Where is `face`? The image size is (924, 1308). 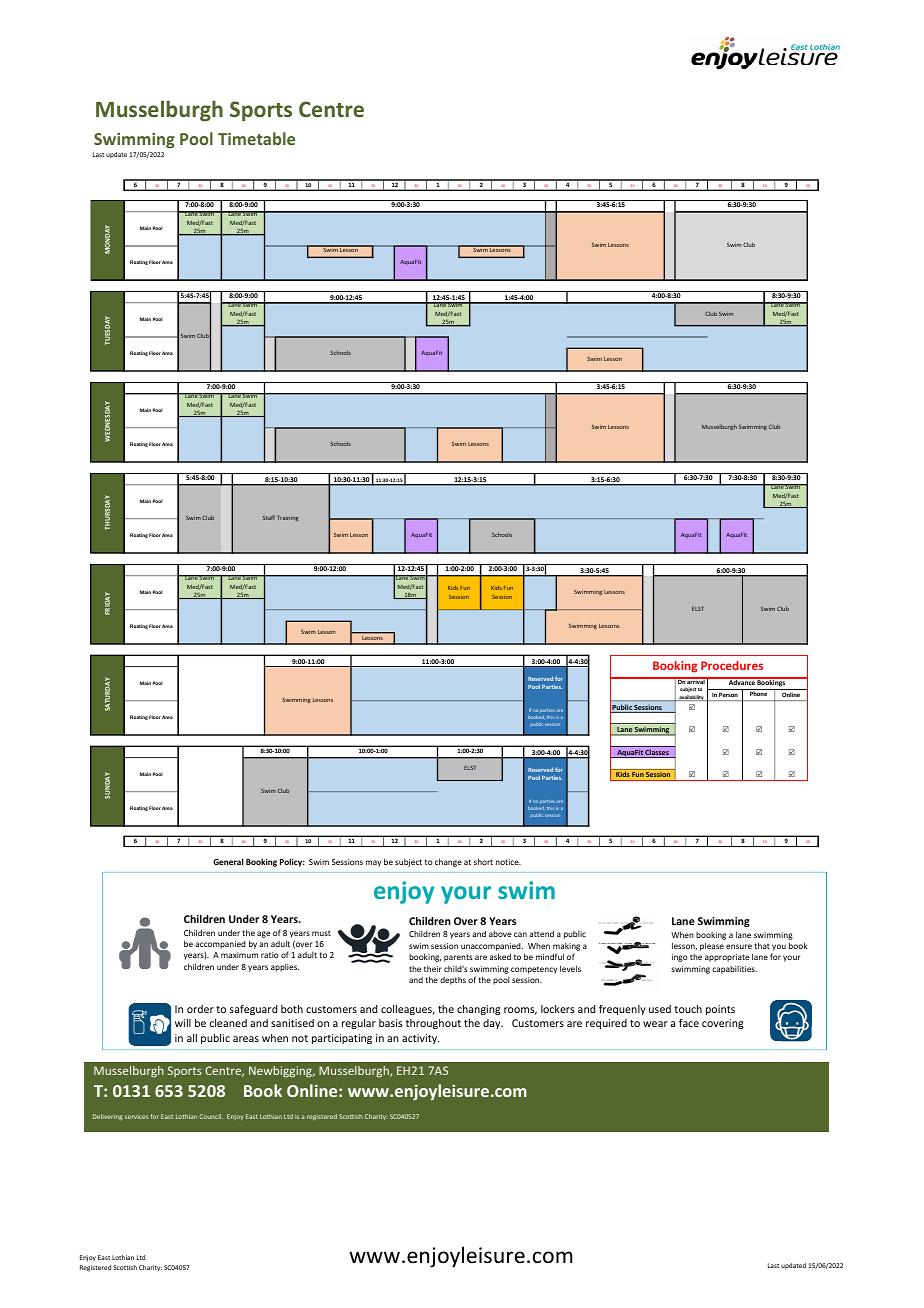
face is located at coordinates (689, 1023).
